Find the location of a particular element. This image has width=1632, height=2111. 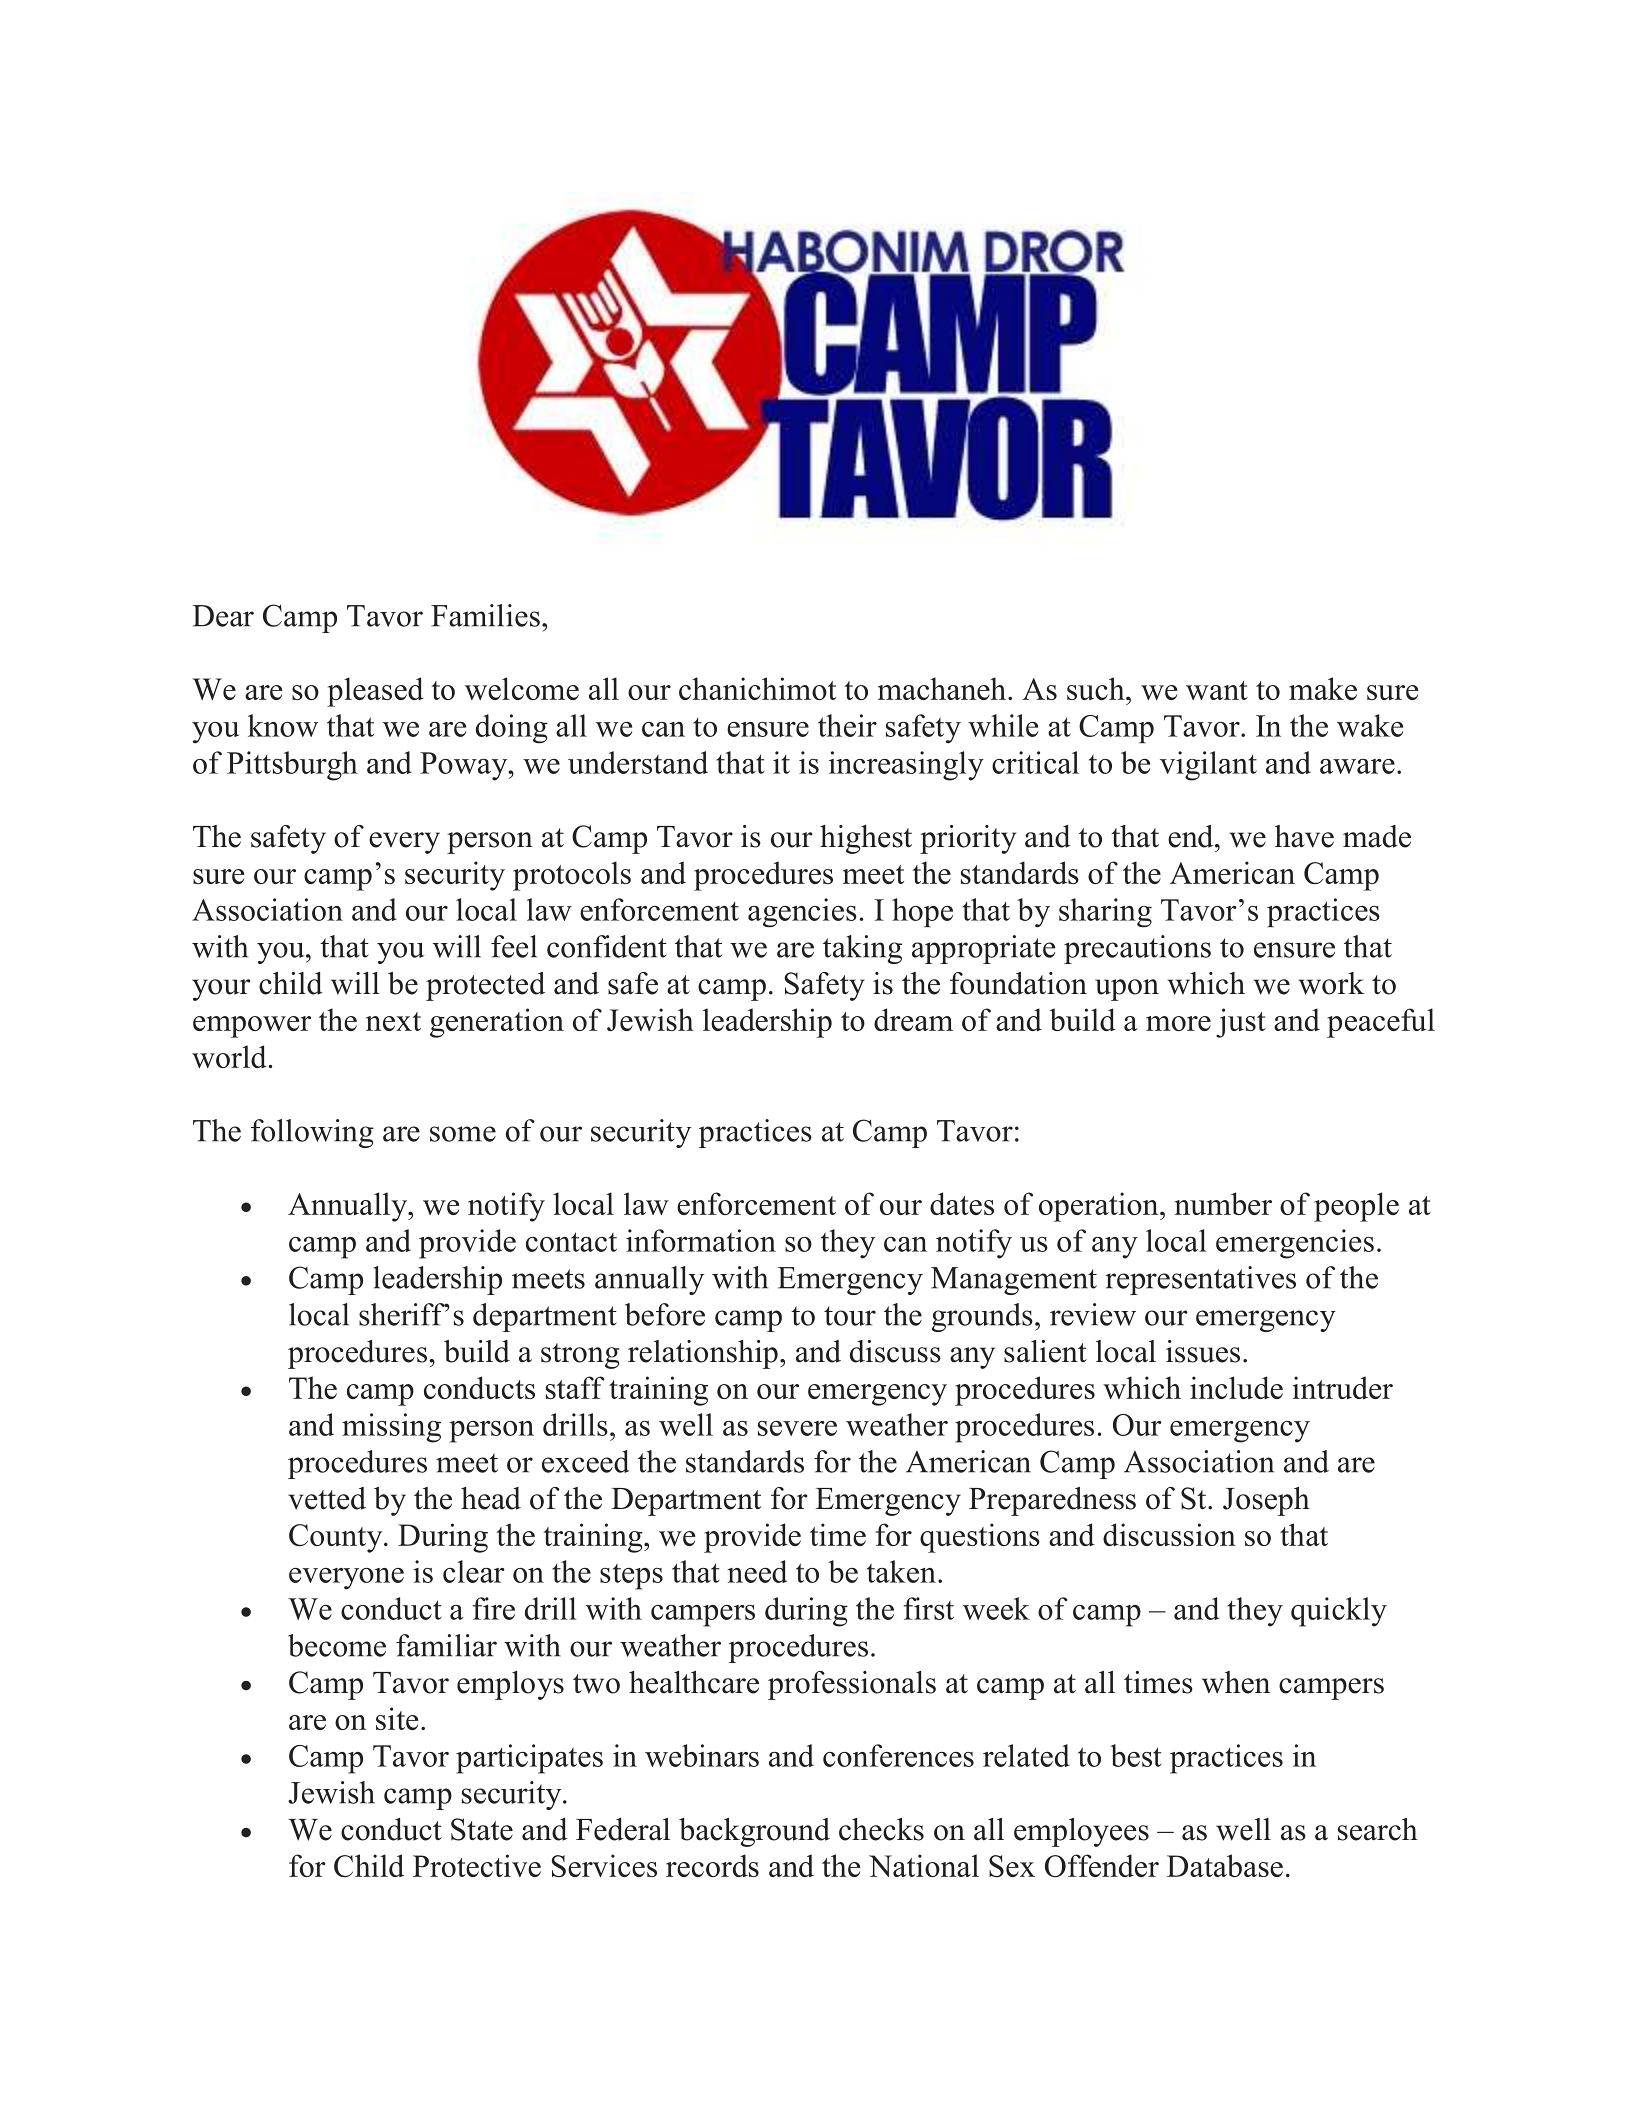

background is located at coordinates (754, 1832).
